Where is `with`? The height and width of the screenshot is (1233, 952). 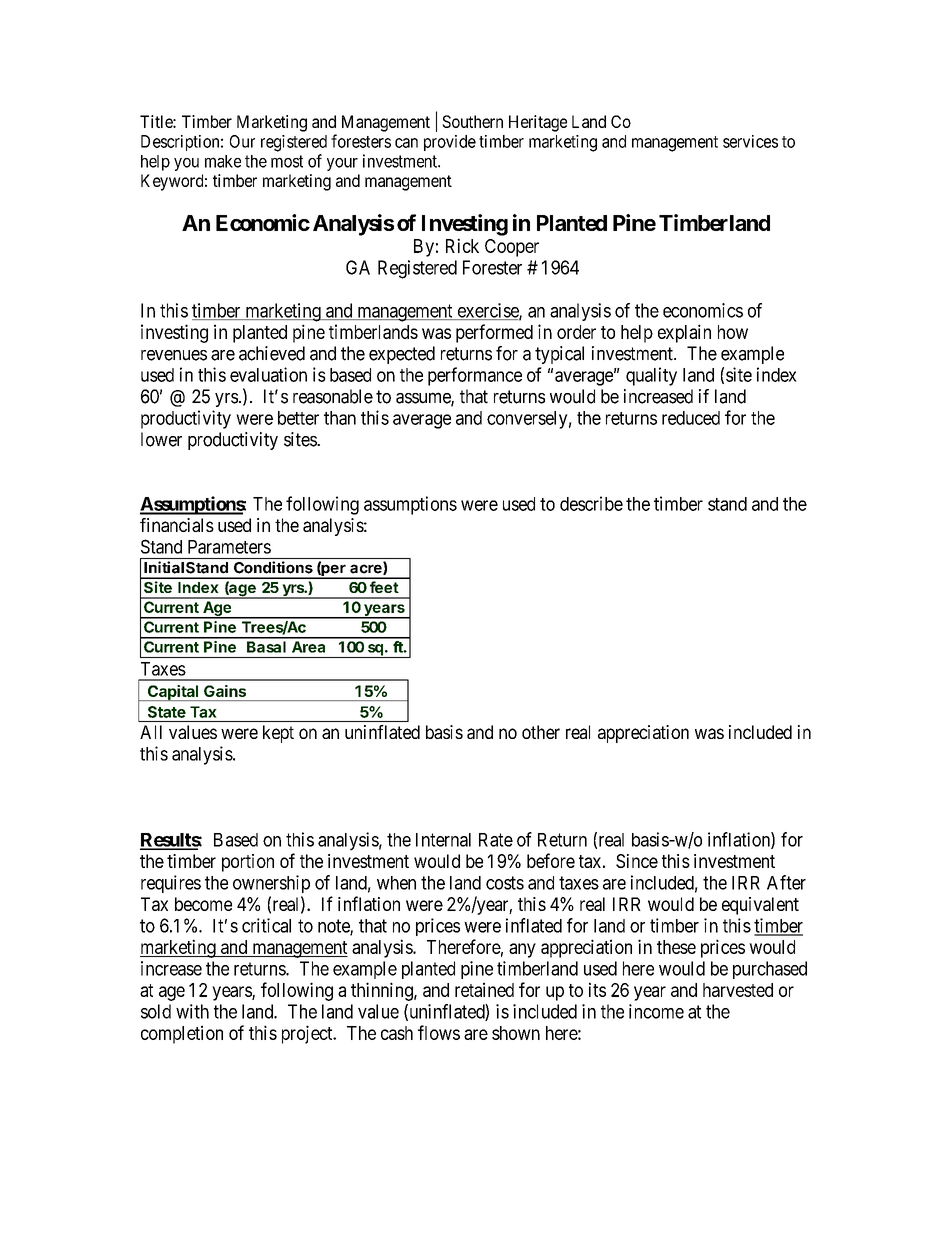
with is located at coordinates (192, 1011).
